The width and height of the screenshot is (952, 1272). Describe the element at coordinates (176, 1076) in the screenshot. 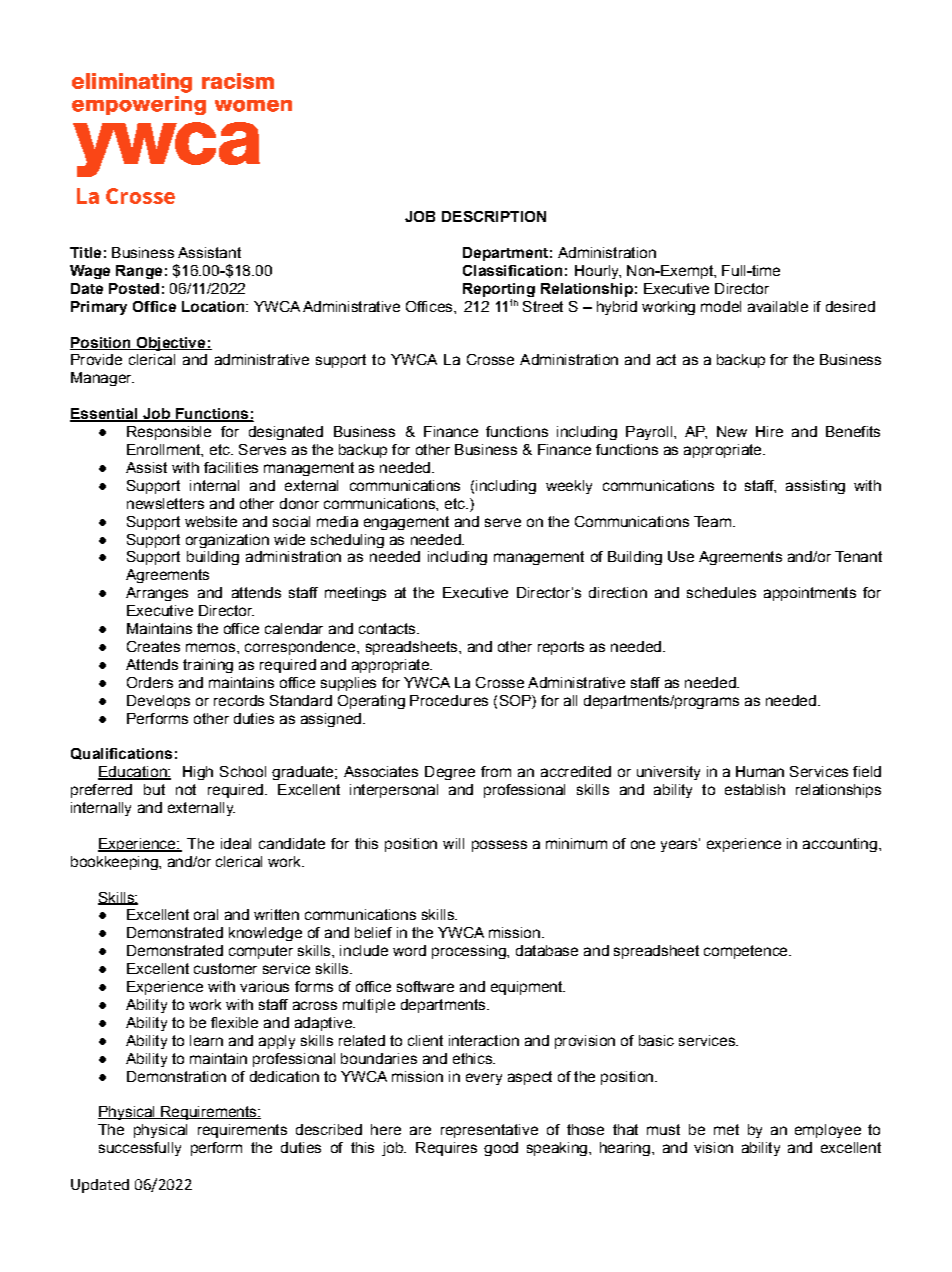

I see `Demonstration` at that location.
